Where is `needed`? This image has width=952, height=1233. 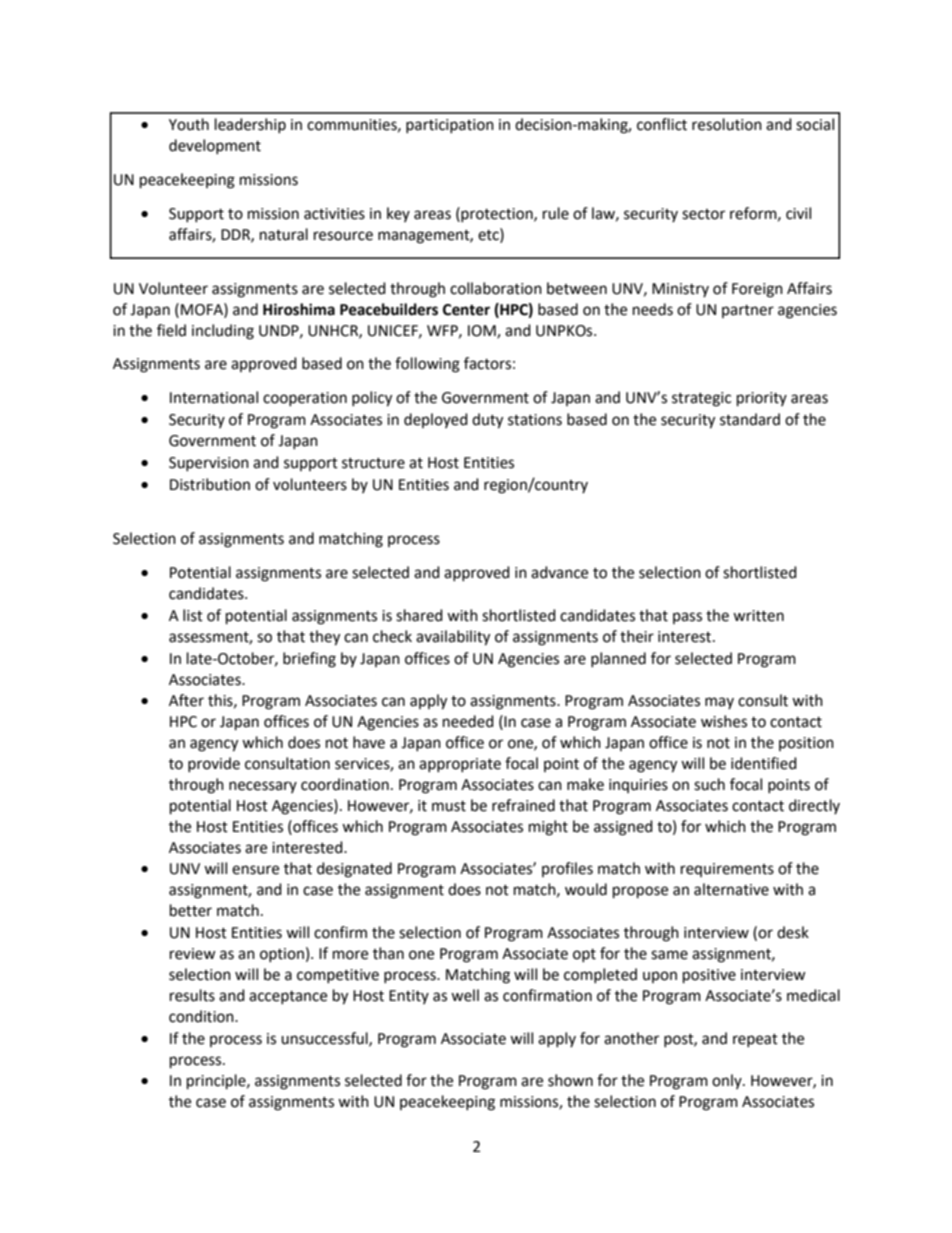 needed is located at coordinates (468, 721).
